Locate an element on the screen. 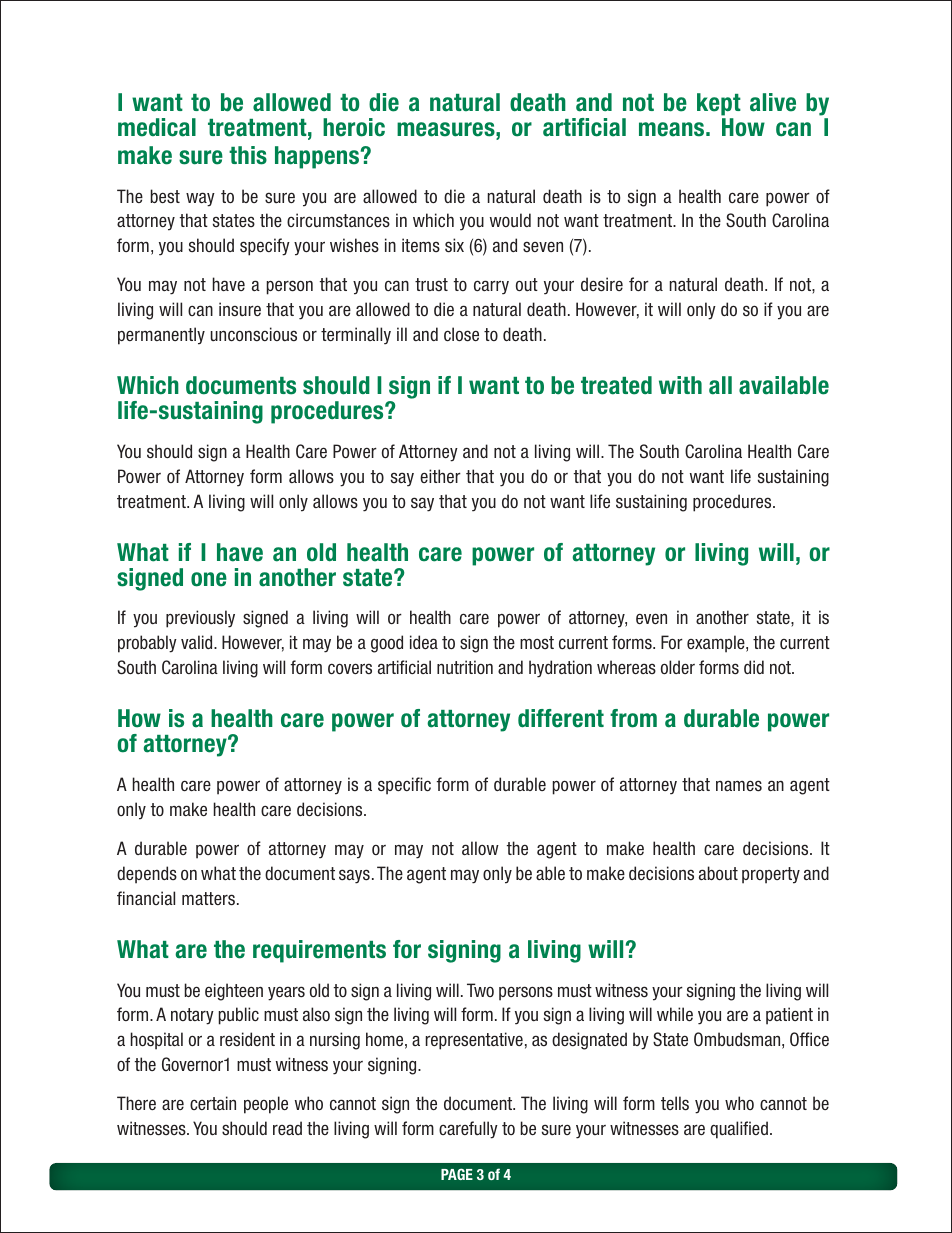 The image size is (952, 1233). did is located at coordinates (754, 667).
